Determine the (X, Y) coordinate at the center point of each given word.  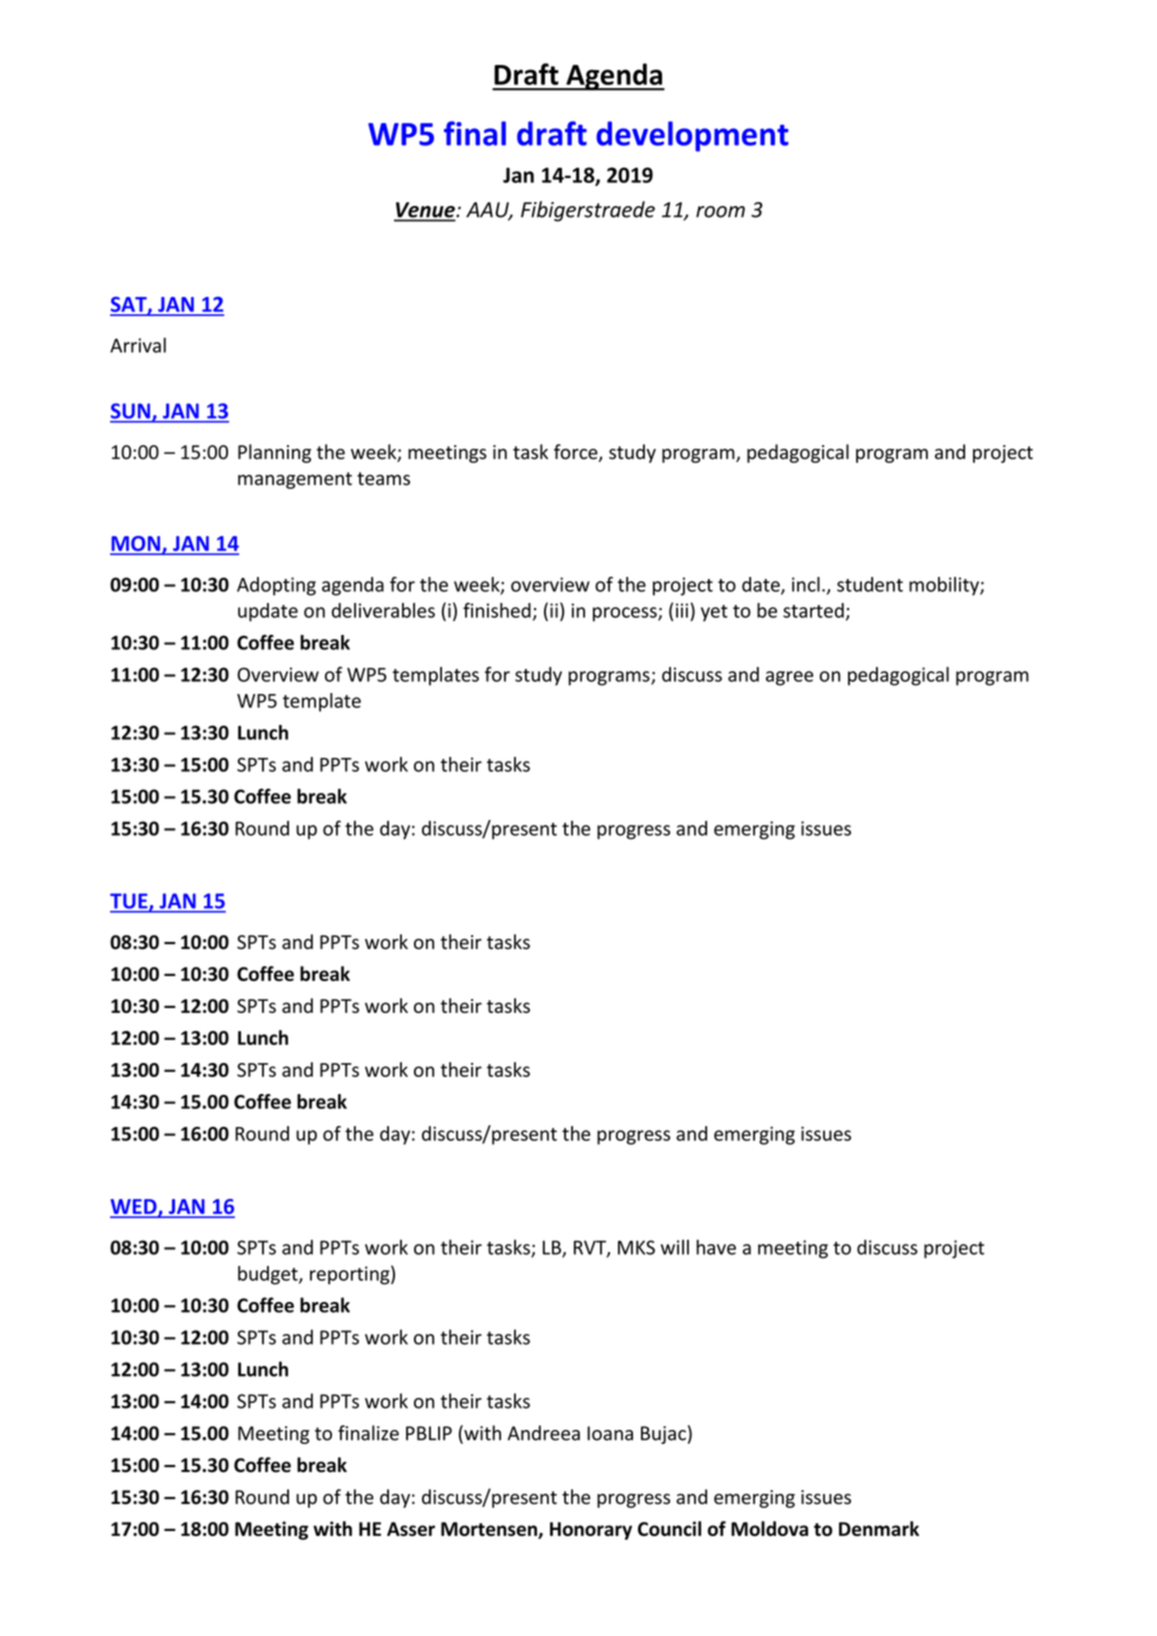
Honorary (591, 1531)
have (716, 1247)
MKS (636, 1247)
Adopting (276, 586)
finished (497, 610)
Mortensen (490, 1530)
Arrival (138, 345)
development (692, 136)
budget (269, 1275)
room (720, 212)
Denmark (879, 1528)
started (813, 610)
